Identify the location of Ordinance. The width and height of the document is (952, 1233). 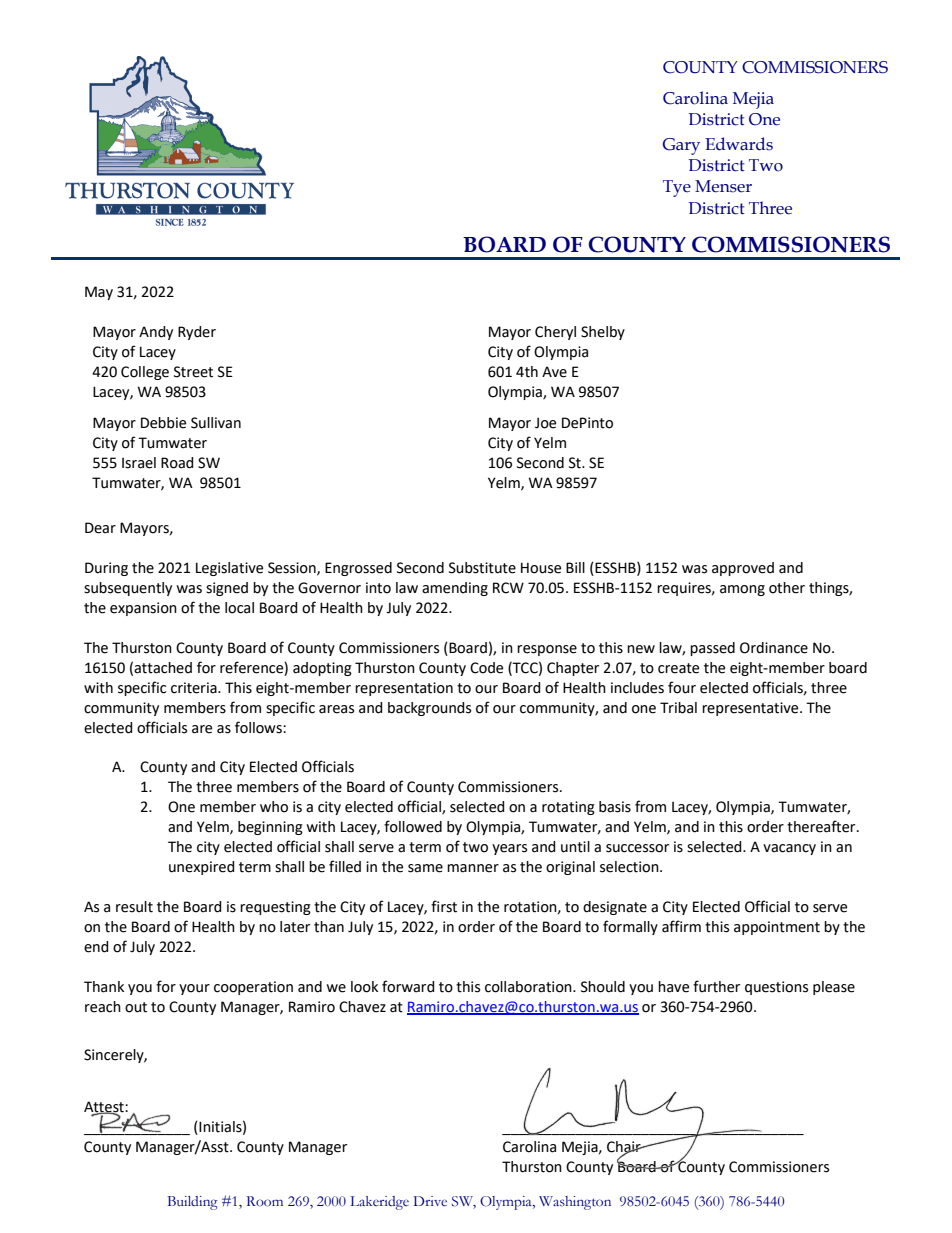
(774, 648).
